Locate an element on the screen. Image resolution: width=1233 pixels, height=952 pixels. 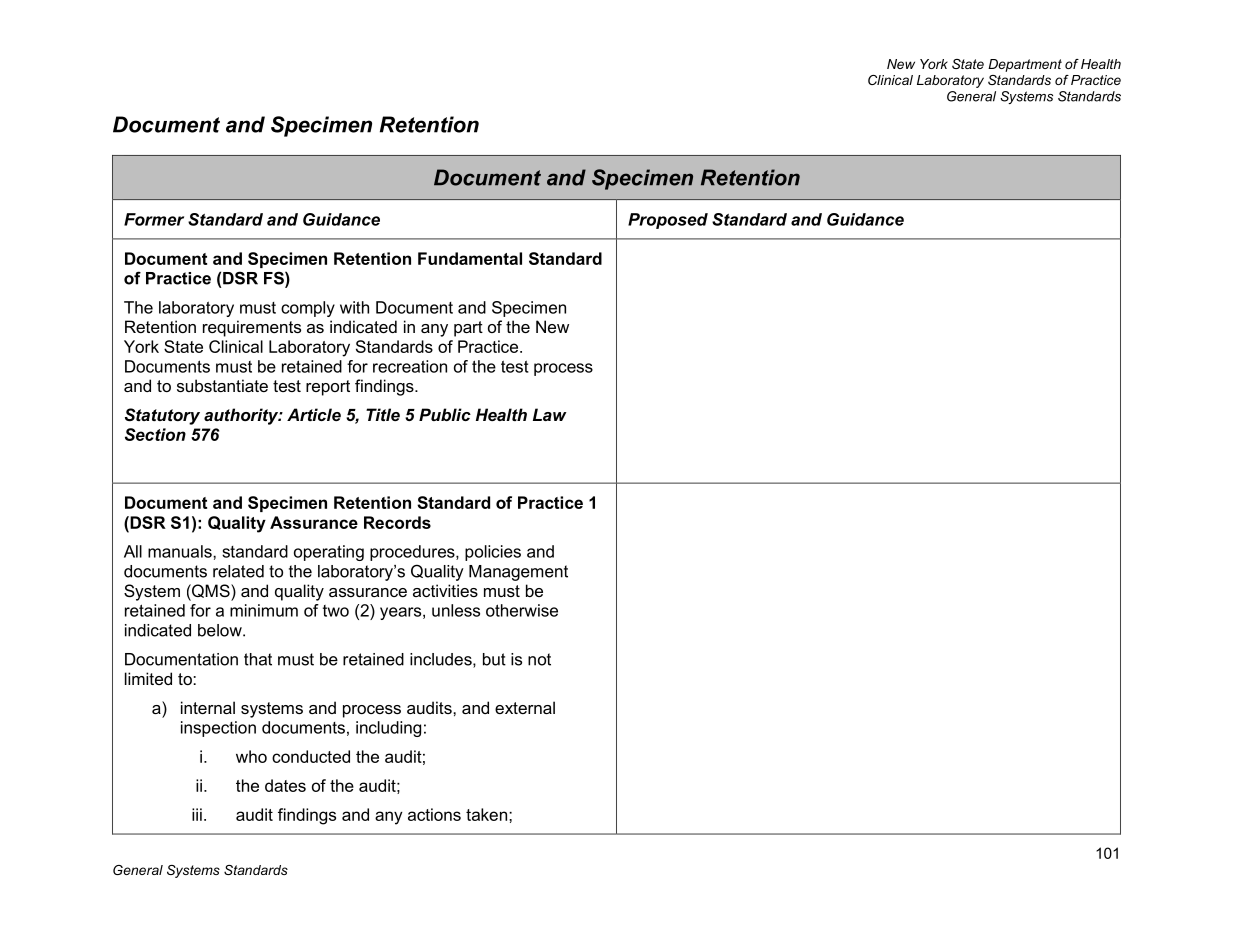
Former is located at coordinates (154, 219).
